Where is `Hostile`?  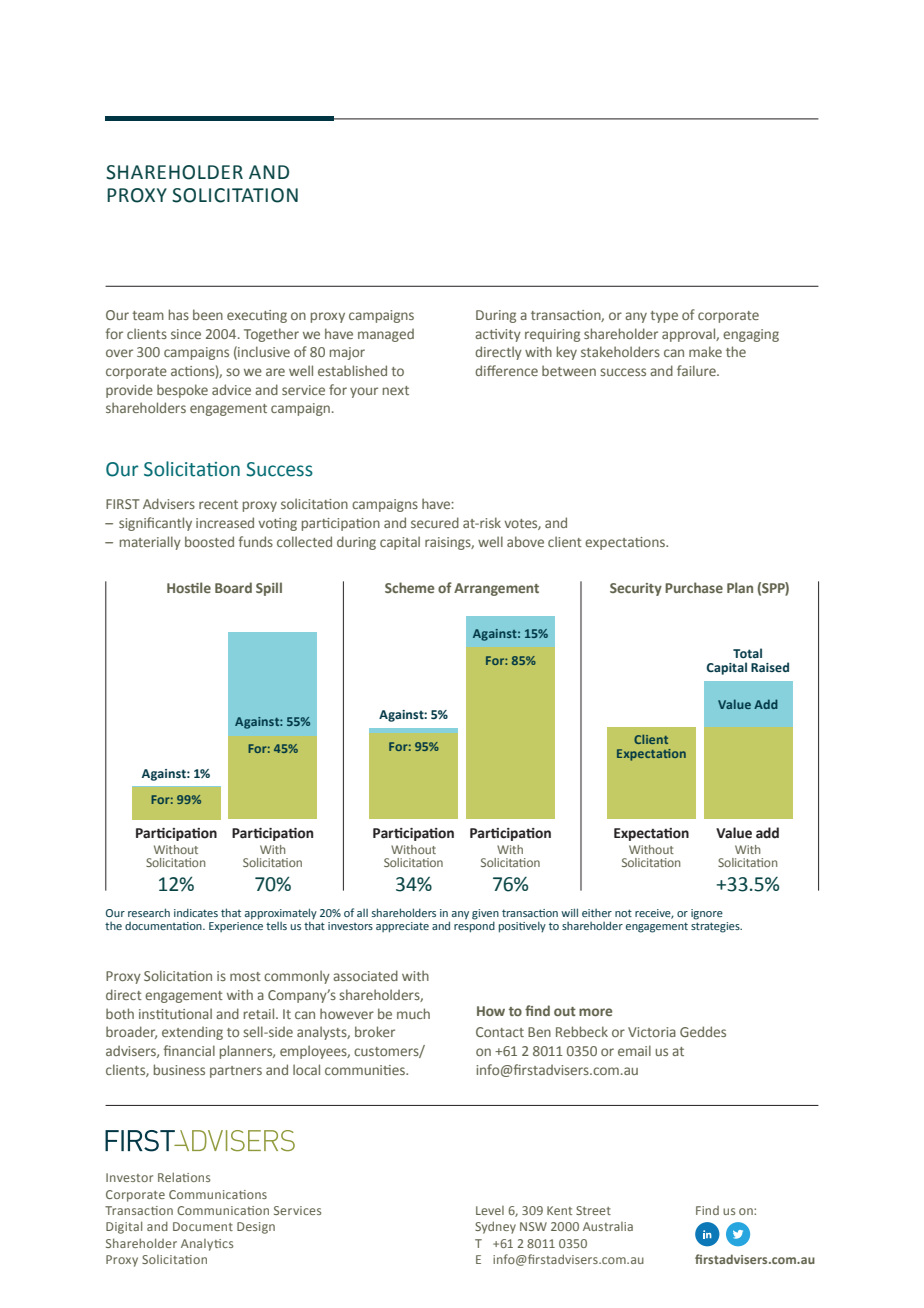 Hostile is located at coordinates (189, 587).
